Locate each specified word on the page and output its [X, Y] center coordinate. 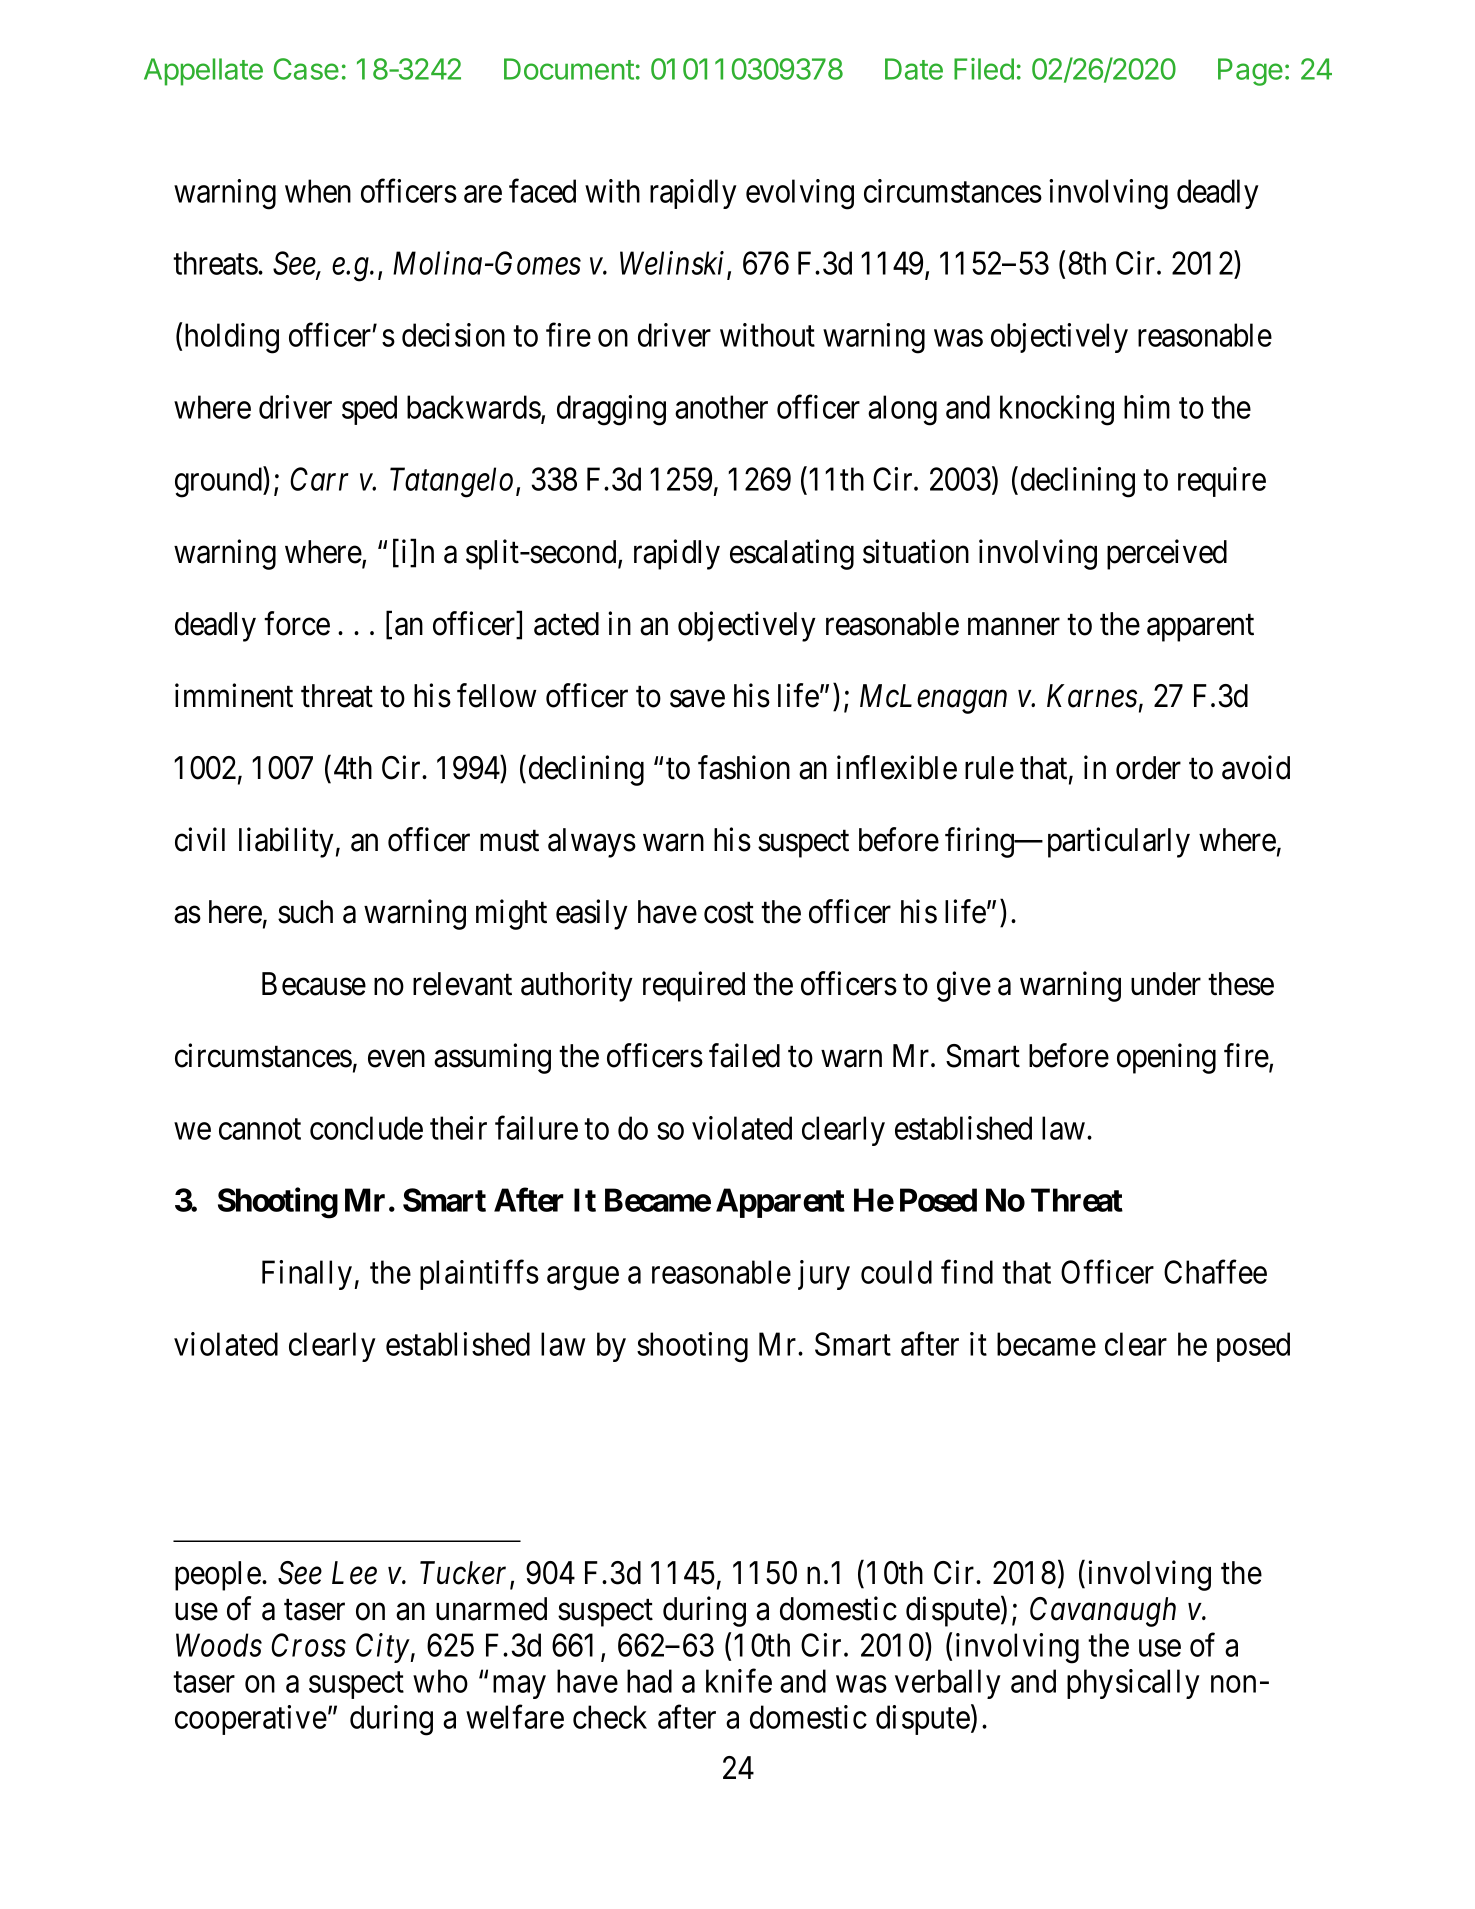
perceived [1167, 554]
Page [1250, 72]
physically [1133, 1684]
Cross [308, 1645]
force [297, 623]
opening [1166, 1059]
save [697, 699]
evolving [800, 194]
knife [739, 1681]
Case [306, 69]
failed [744, 1056]
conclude [366, 1128]
